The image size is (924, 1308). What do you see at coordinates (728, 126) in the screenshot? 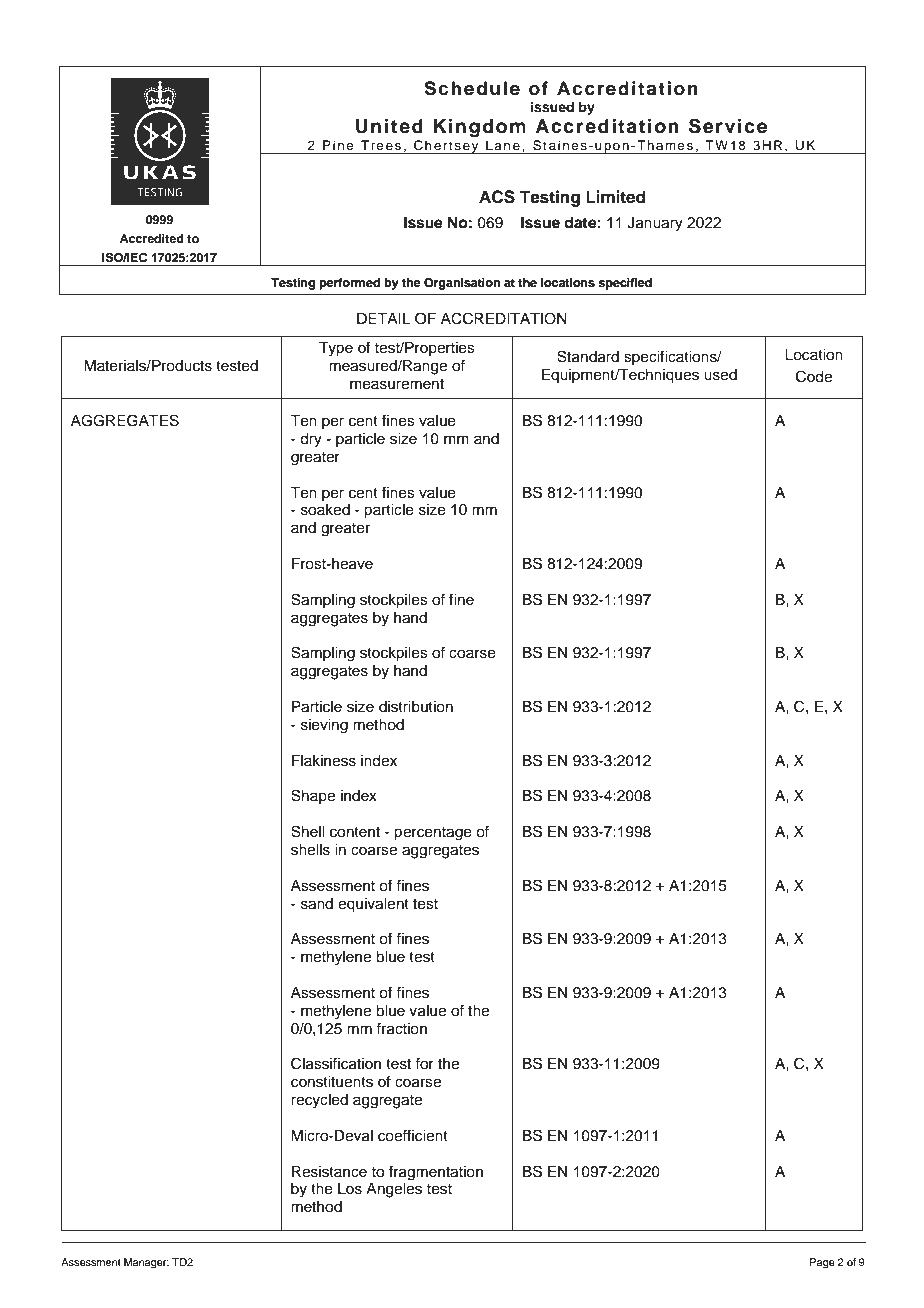
I see `Service` at bounding box center [728, 126].
